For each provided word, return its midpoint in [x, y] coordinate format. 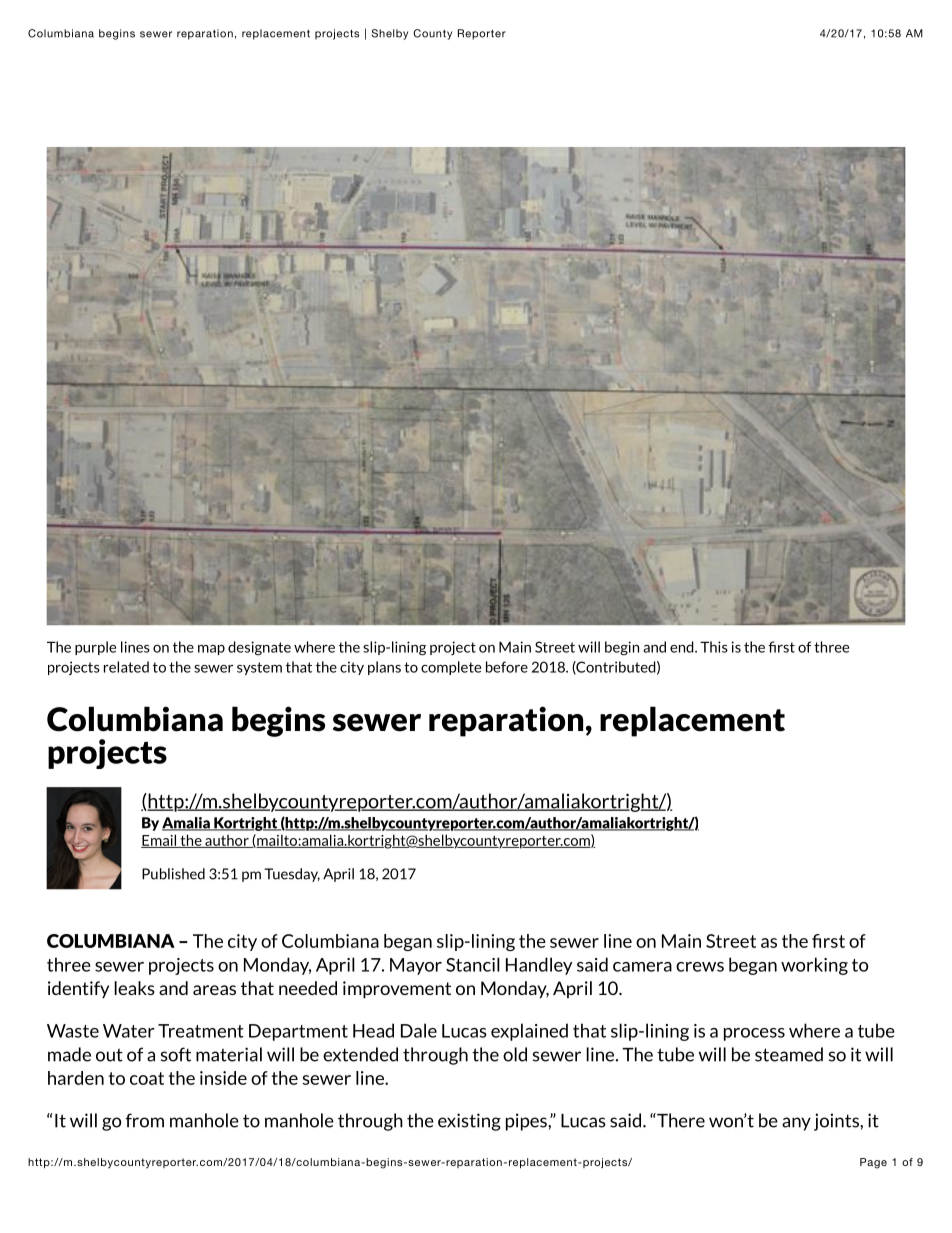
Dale [419, 1030]
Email [160, 841]
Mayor [416, 966]
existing [469, 1122]
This [714, 647]
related [126, 667]
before [507, 667]
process [754, 1034]
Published [173, 874]
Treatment [201, 1031]
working [814, 966]
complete [451, 668]
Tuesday [292, 875]
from [144, 1120]
